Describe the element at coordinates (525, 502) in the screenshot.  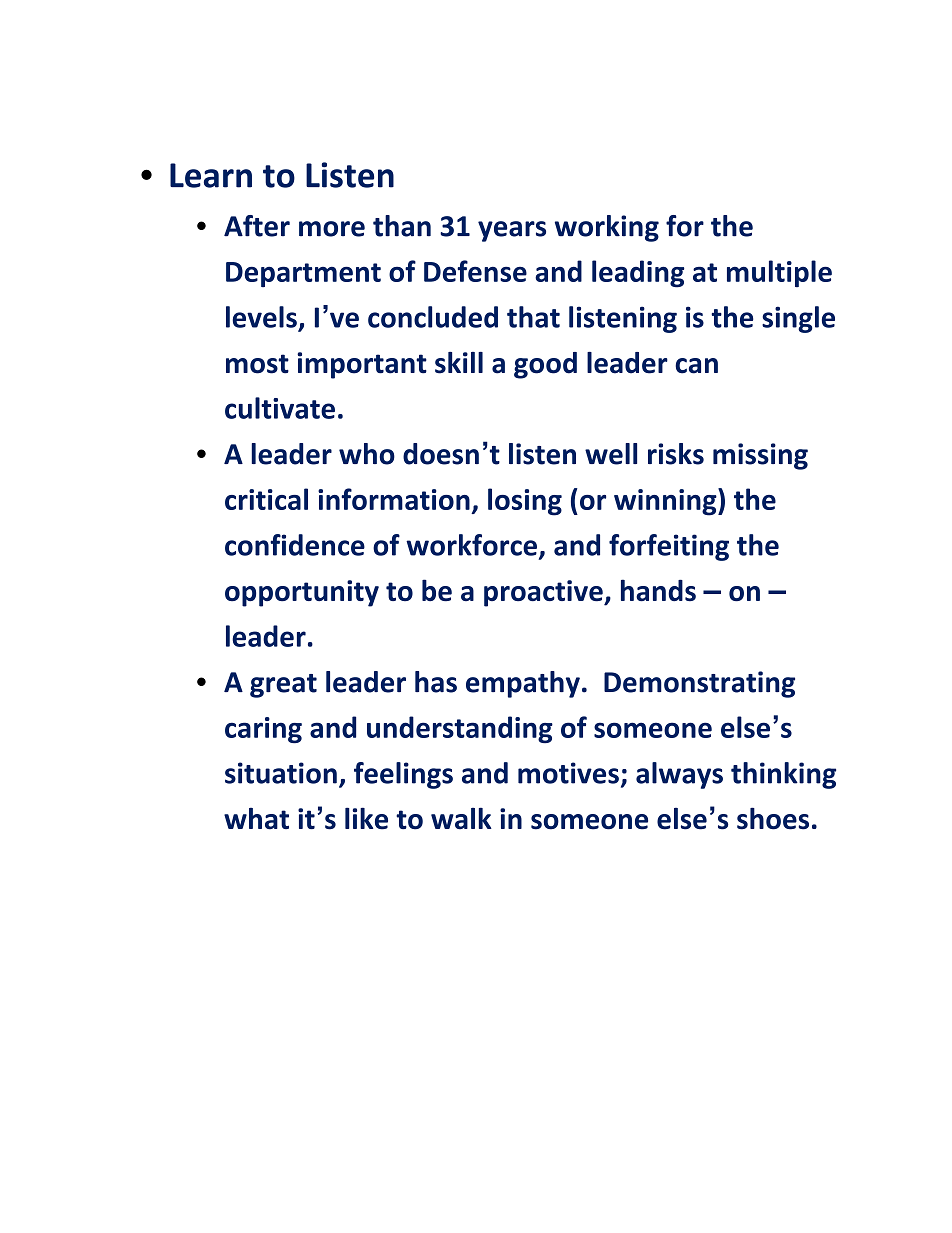
I see `losing` at that location.
